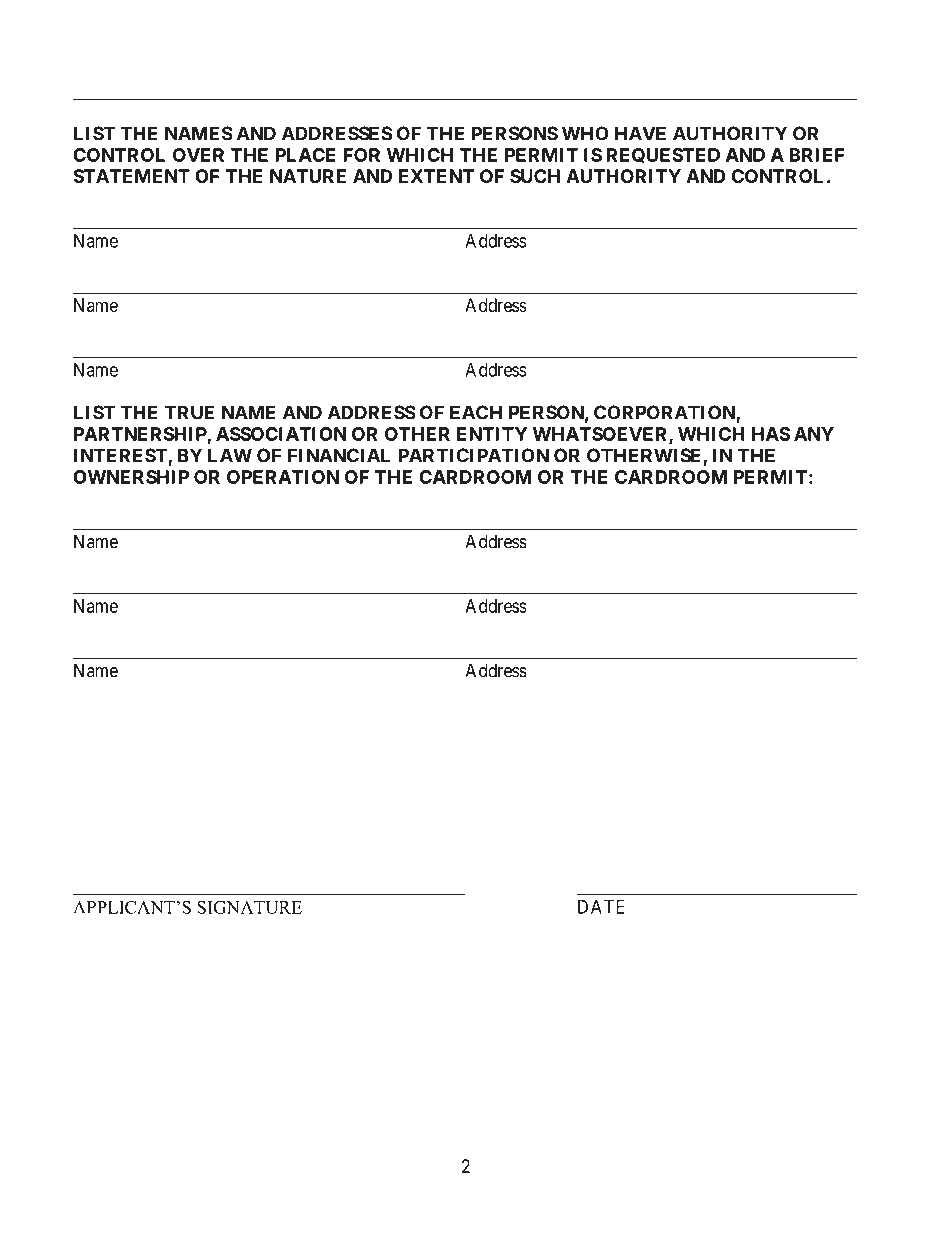 The width and height of the page is (952, 1233). Describe the element at coordinates (663, 155) in the page. I see `REQUESTED` at that location.
